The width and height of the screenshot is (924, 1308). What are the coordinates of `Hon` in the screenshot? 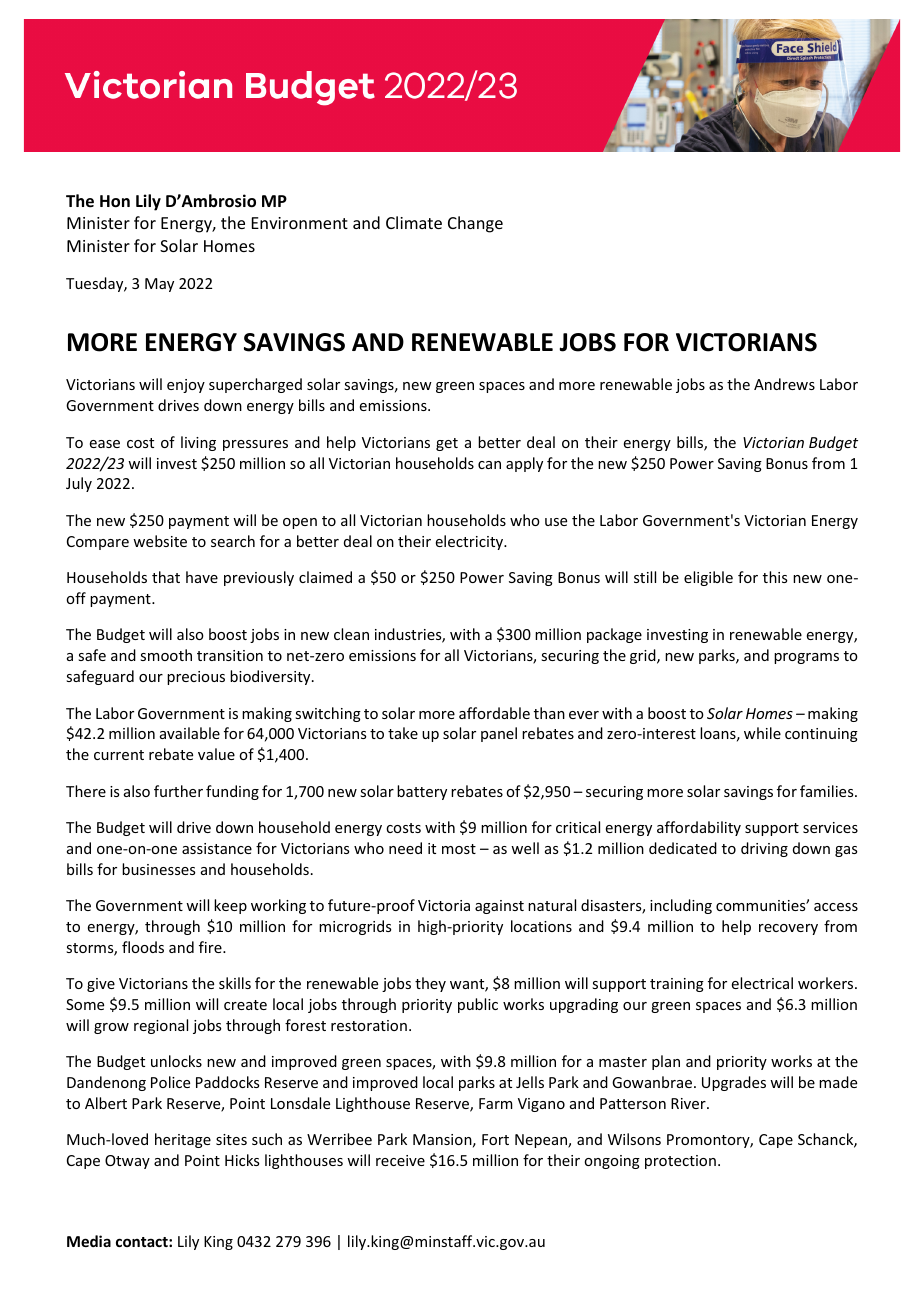 It's located at (115, 201).
